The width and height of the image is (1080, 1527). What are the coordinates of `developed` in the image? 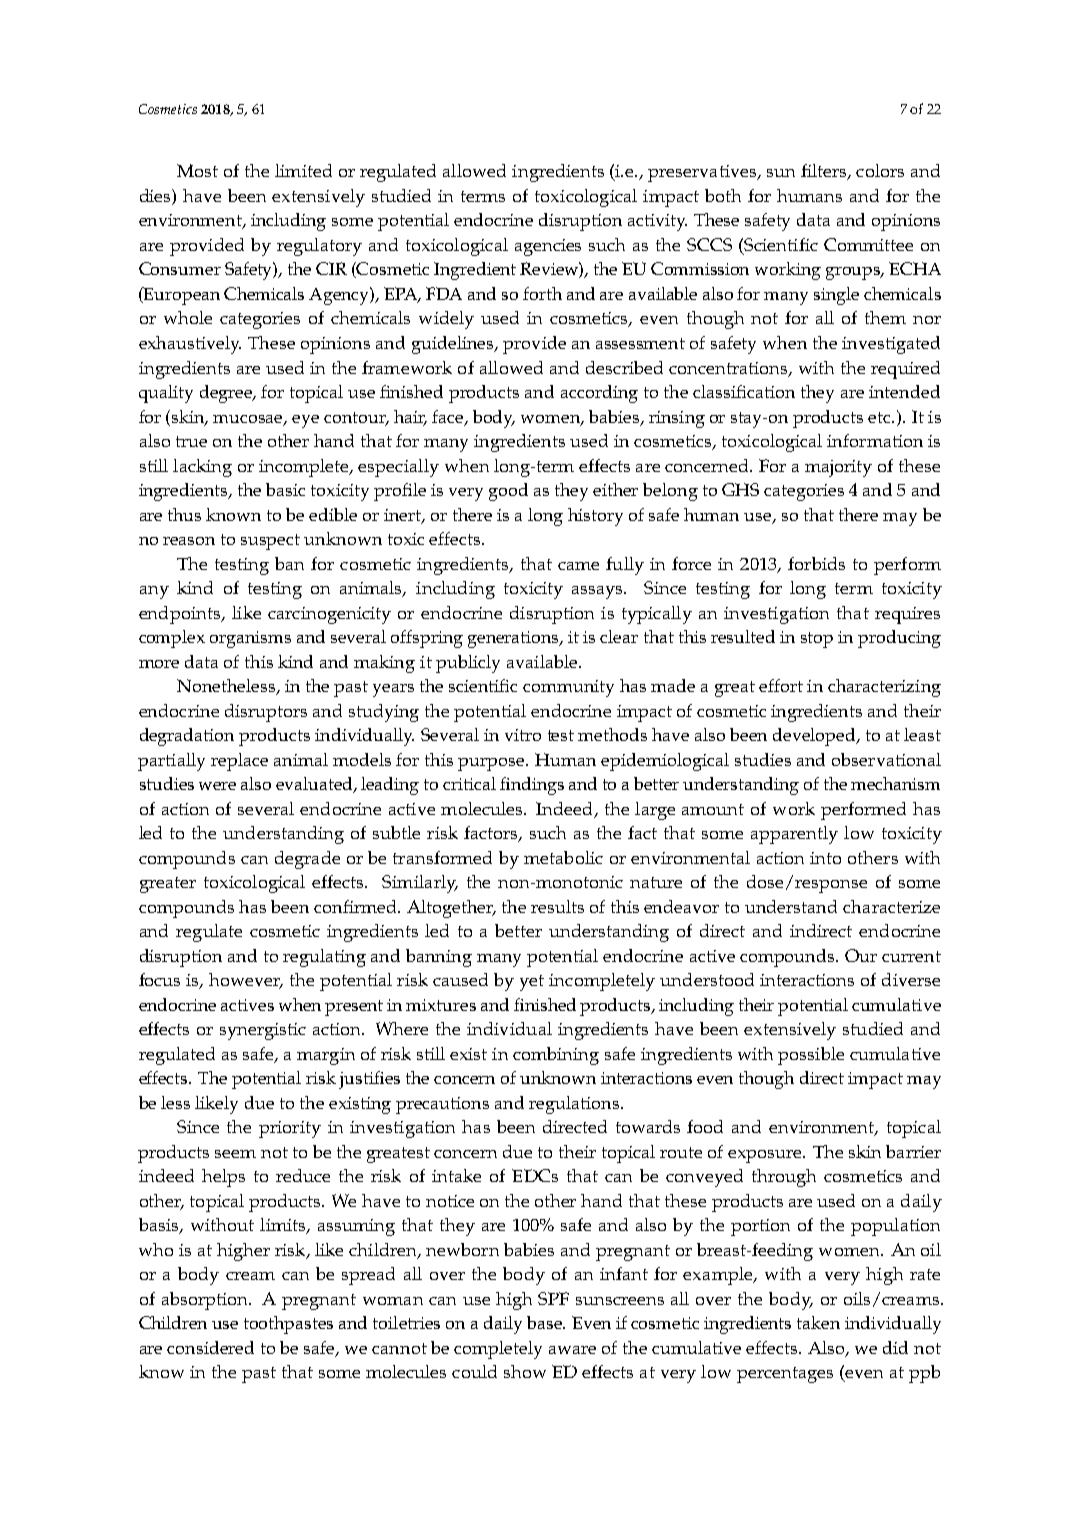 It's located at (815, 737).
